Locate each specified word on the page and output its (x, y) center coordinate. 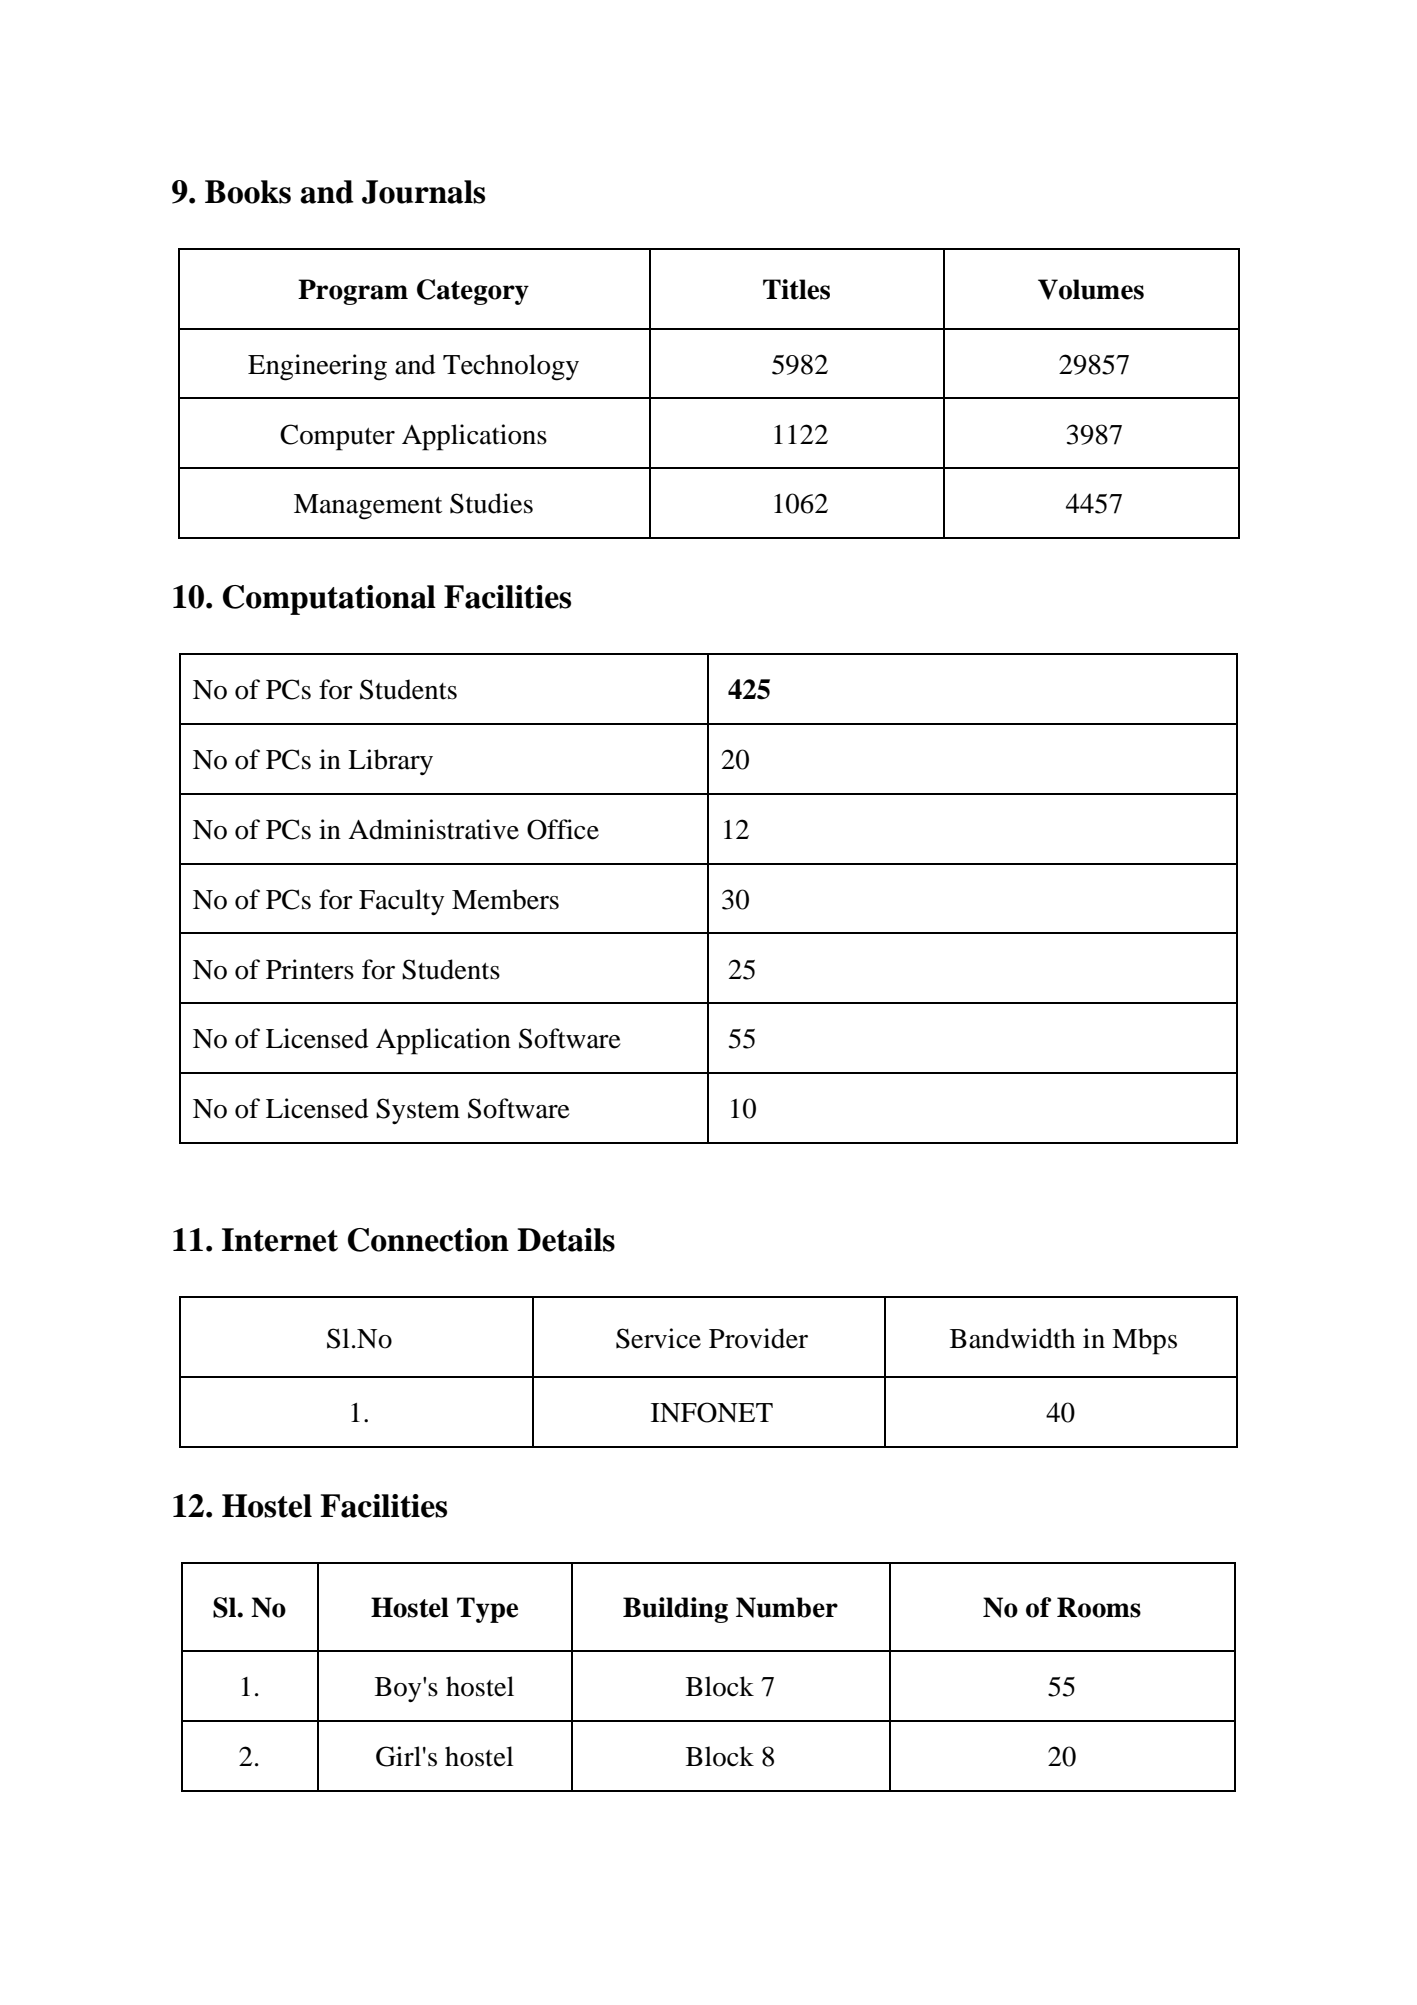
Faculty (401, 902)
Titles (796, 289)
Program (353, 292)
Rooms (1099, 1607)
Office (563, 829)
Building (675, 1610)
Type (487, 1610)
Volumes (1091, 289)
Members (505, 899)
